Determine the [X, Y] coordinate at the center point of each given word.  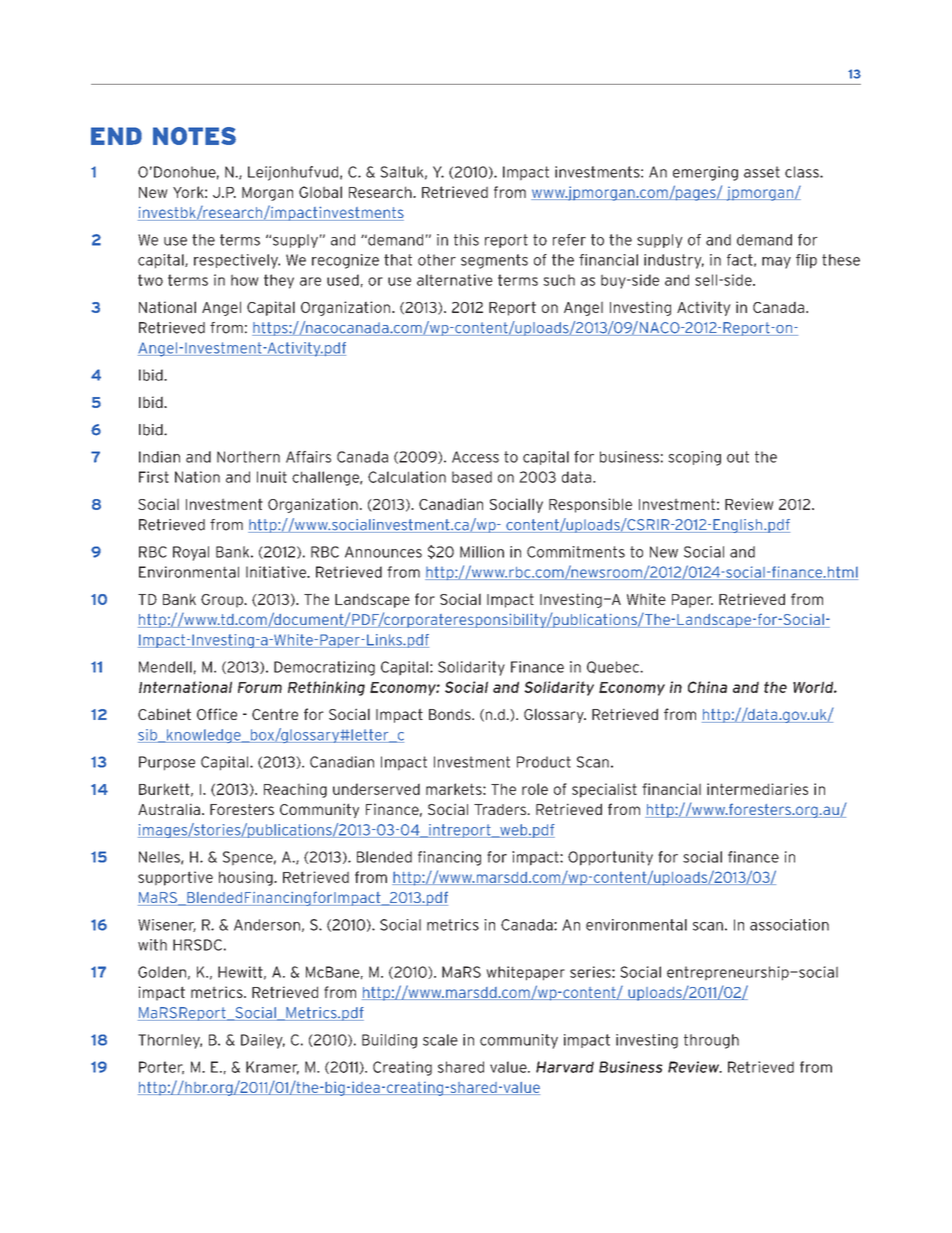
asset [762, 172]
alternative [455, 280]
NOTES [194, 136]
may [776, 263]
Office [217, 714]
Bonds [451, 714]
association [789, 925]
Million [482, 552]
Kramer [272, 1068]
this [466, 240]
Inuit [272, 477]
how [245, 280]
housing [247, 878]
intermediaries [757, 789]
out [738, 457]
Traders [501, 809]
